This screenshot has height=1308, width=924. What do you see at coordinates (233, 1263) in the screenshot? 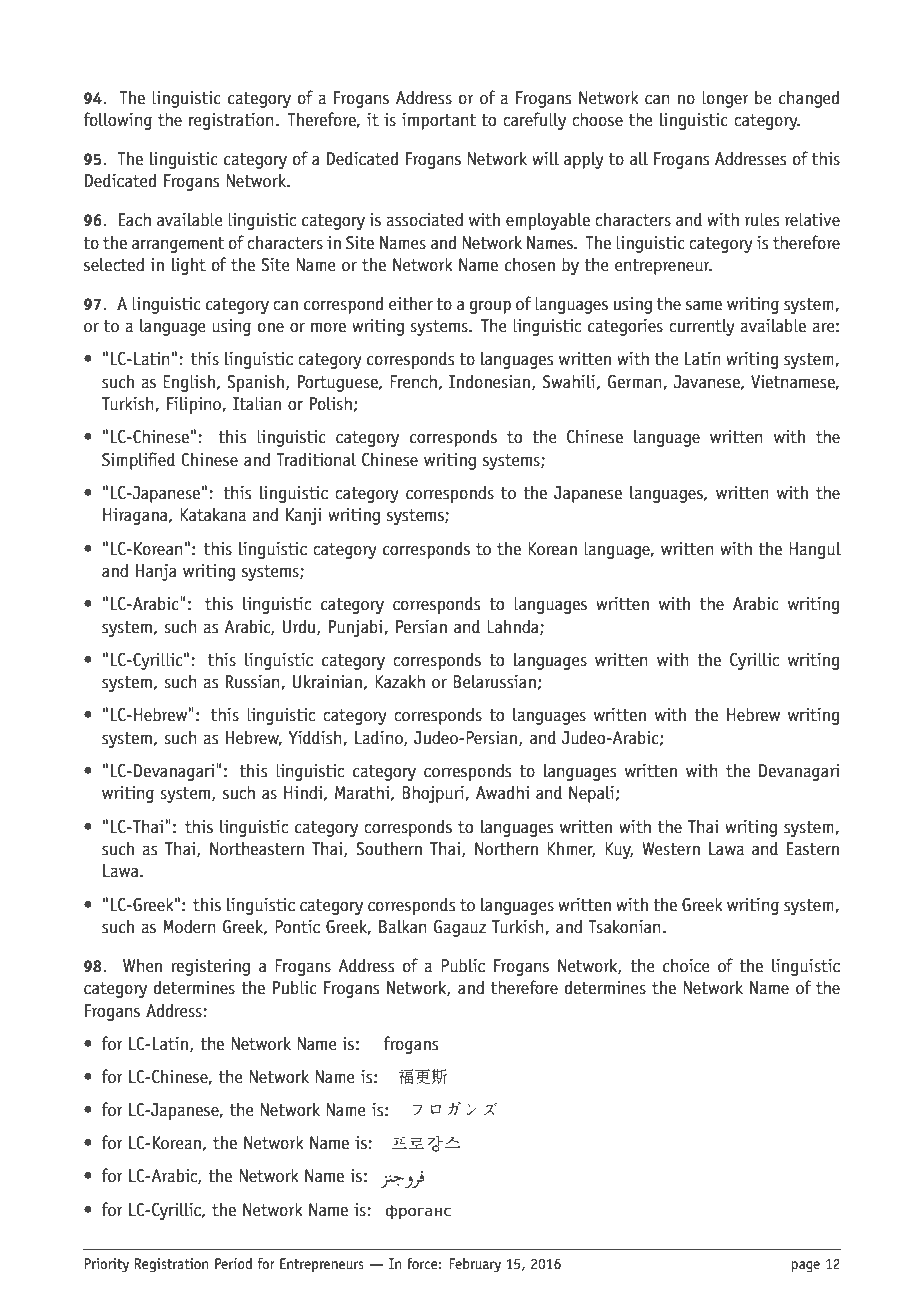
I see `Period` at bounding box center [233, 1263].
